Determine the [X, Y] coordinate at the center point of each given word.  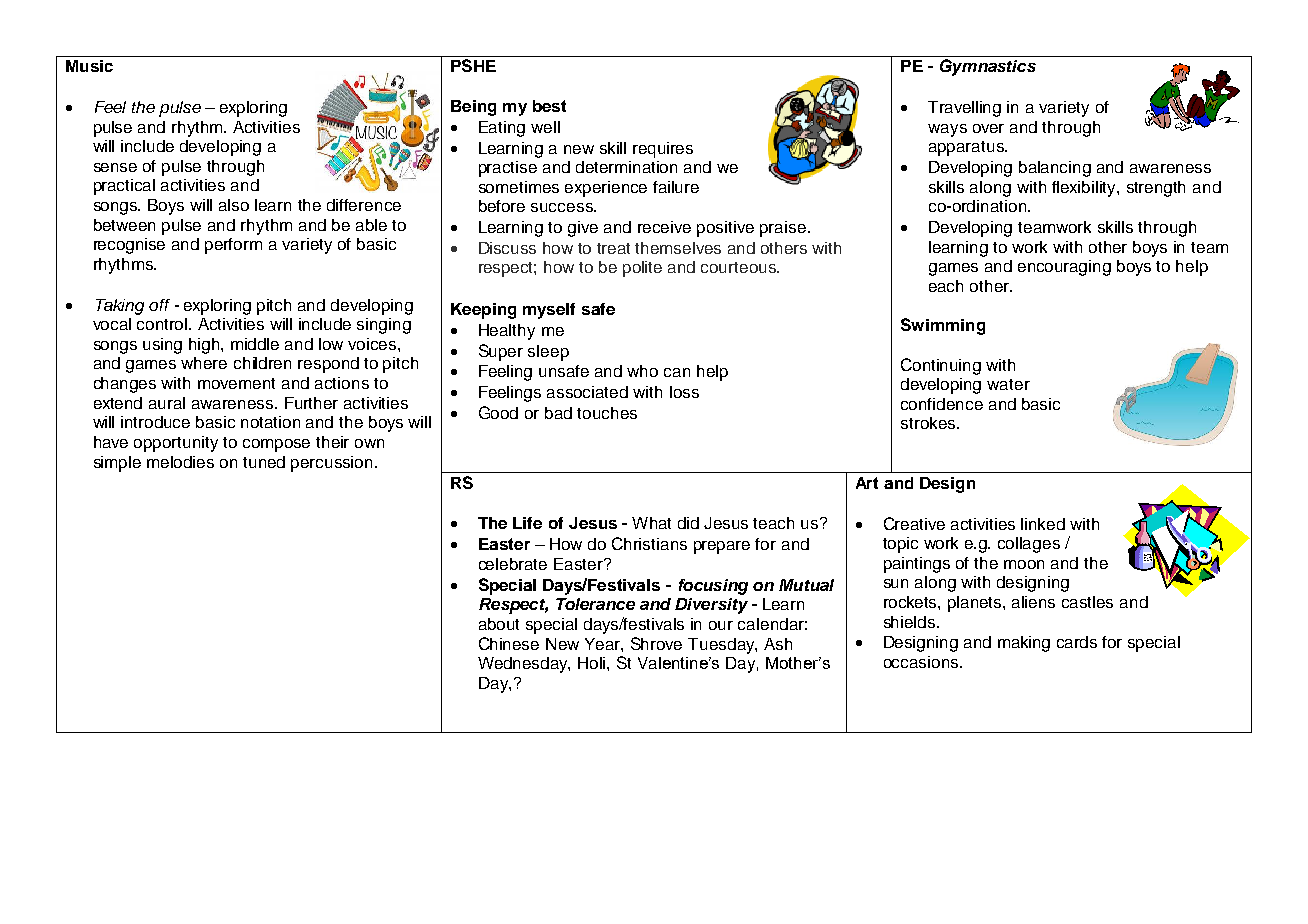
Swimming [943, 326]
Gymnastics [988, 67]
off [159, 305]
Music [89, 66]
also [234, 205]
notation [270, 422]
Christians [649, 543]
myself [549, 311]
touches [607, 413]
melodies [180, 462]
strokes [928, 423]
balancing [1055, 169]
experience [606, 189]
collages [1029, 545]
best [549, 106]
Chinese [509, 643]
